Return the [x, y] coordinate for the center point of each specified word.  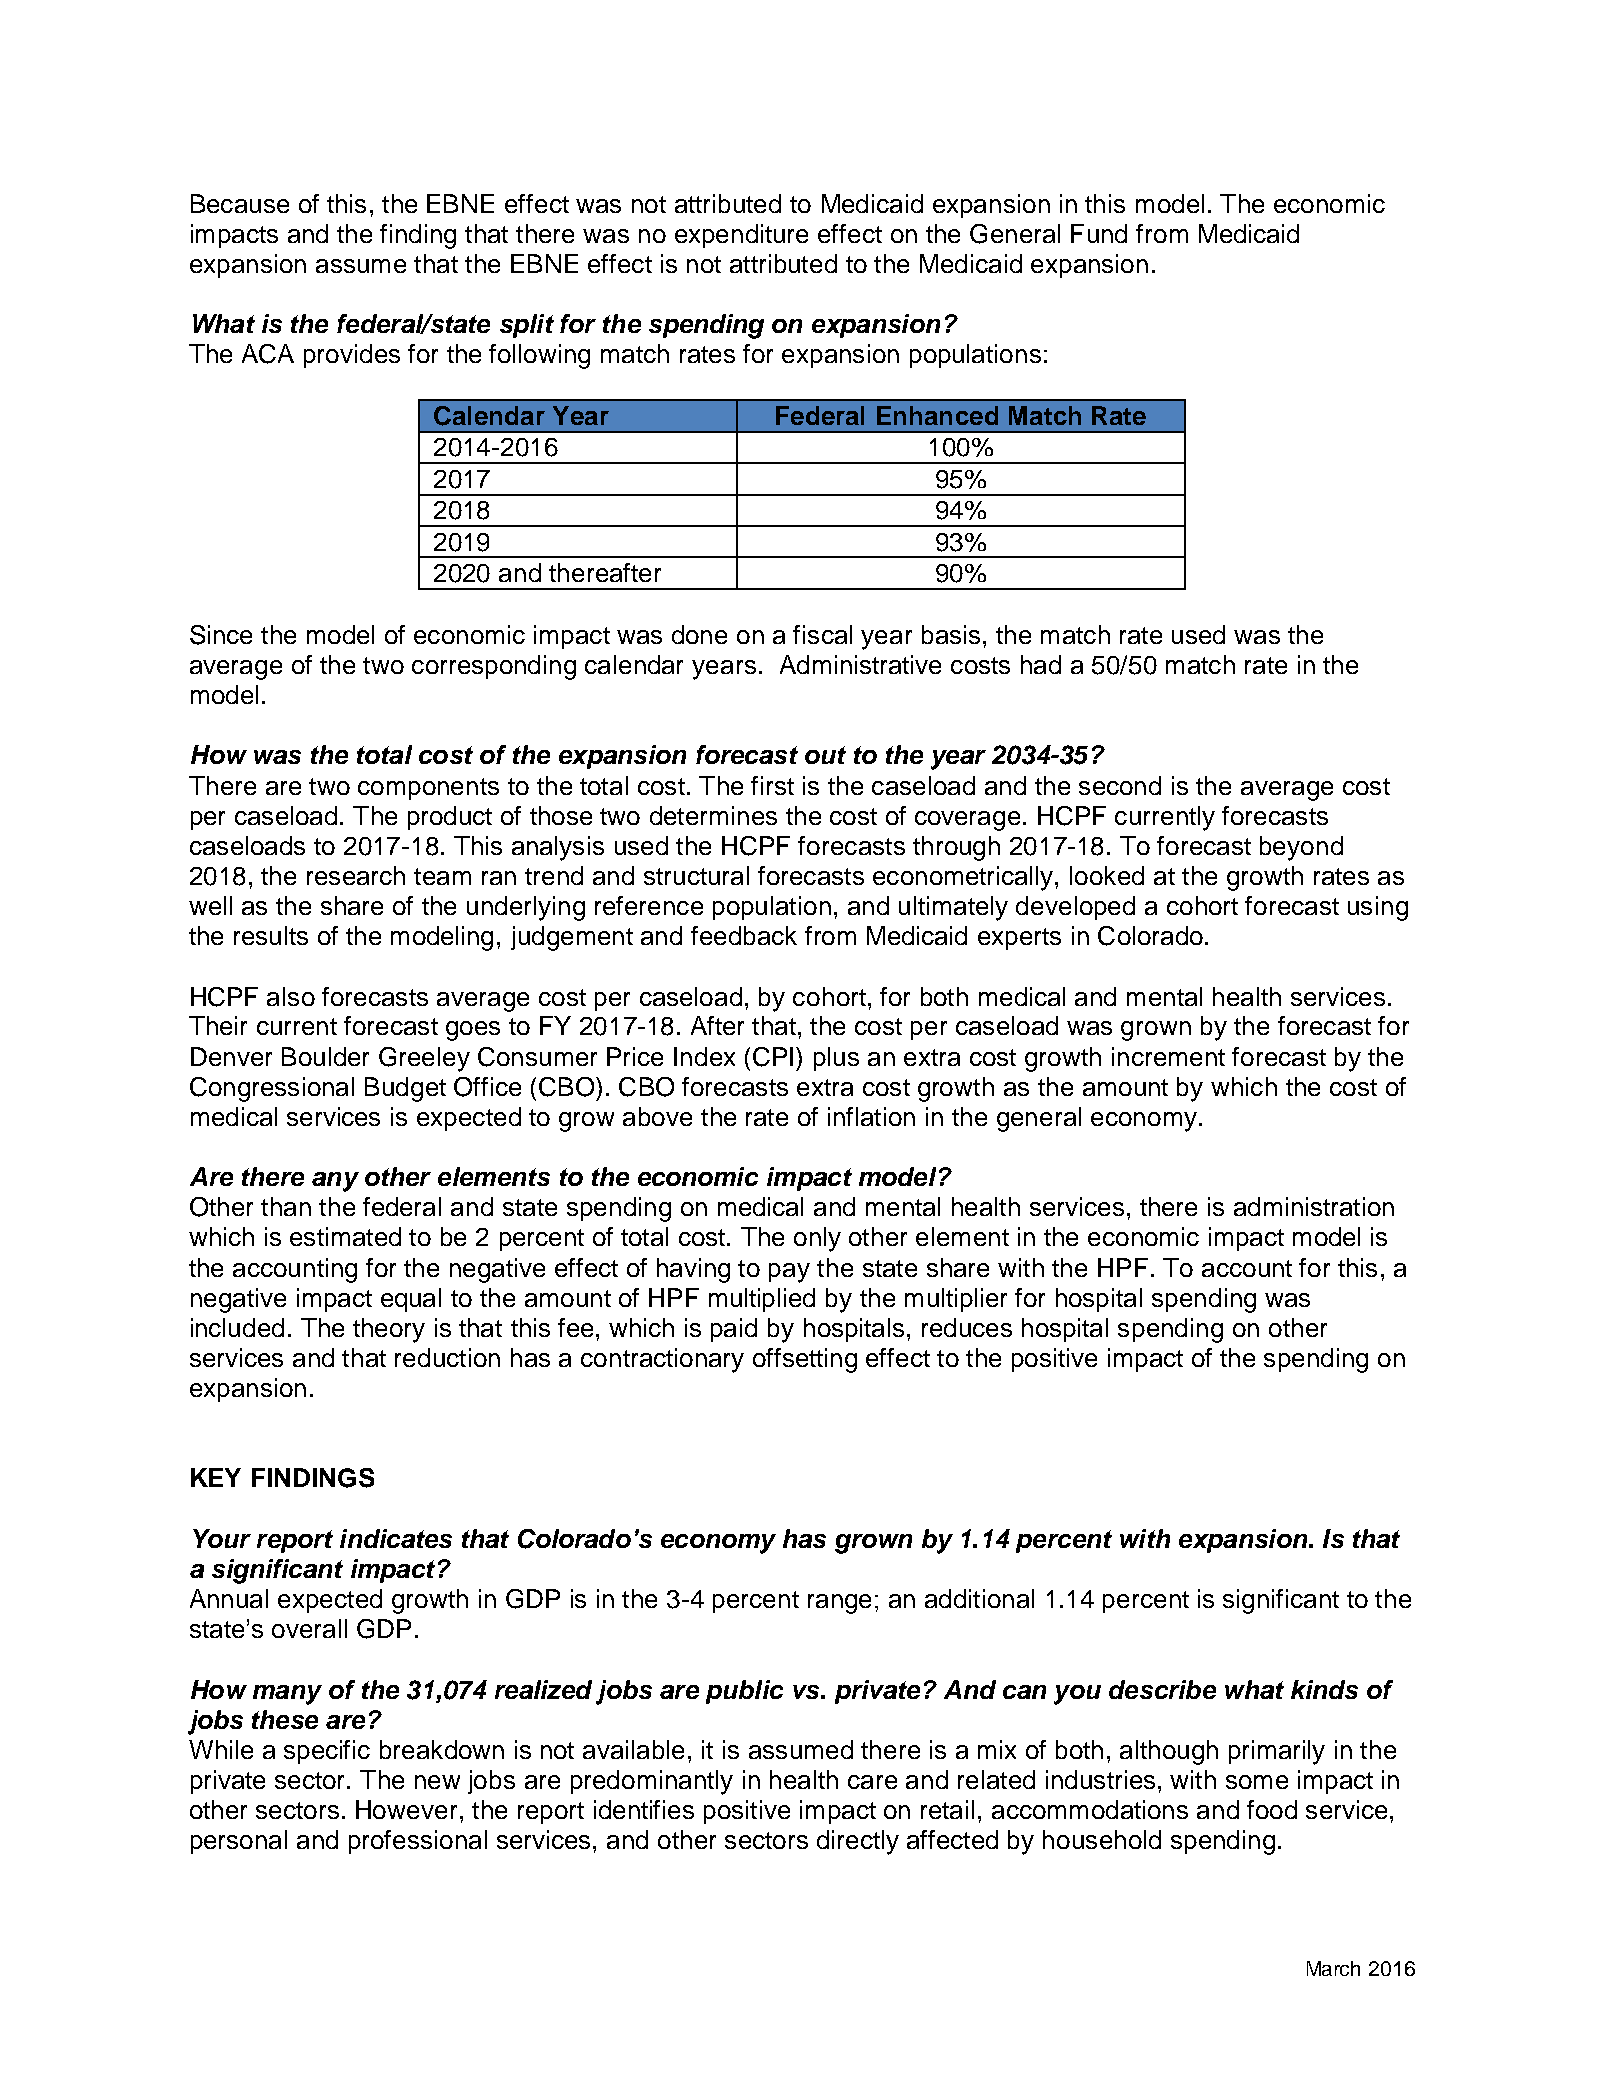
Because [240, 203]
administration [1314, 1206]
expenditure [741, 236]
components [428, 789]
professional [418, 1842]
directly [858, 1842]
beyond [1301, 848]
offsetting [805, 1360]
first [772, 785]
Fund [1099, 233]
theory [389, 1330]
